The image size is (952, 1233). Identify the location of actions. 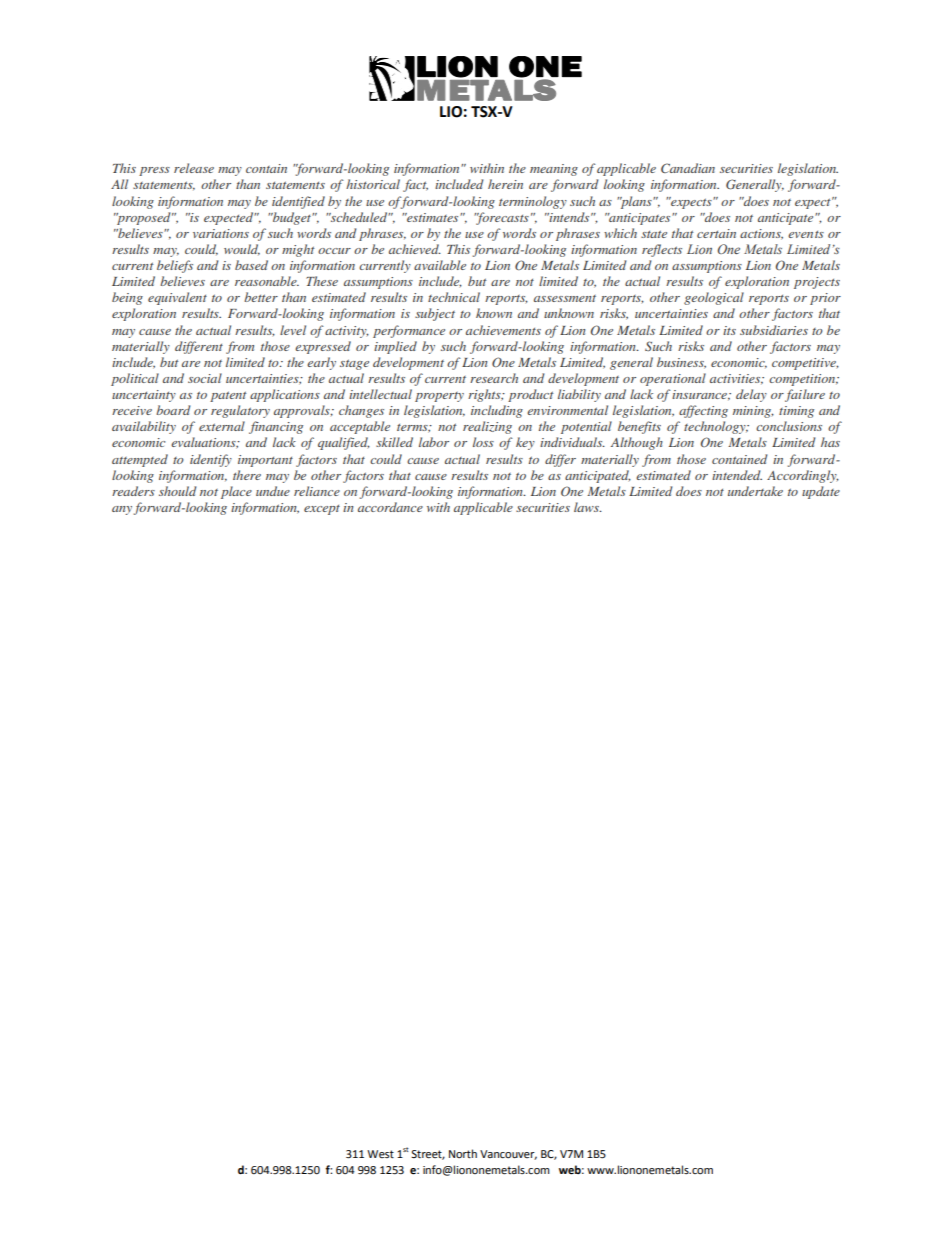
(761, 234).
